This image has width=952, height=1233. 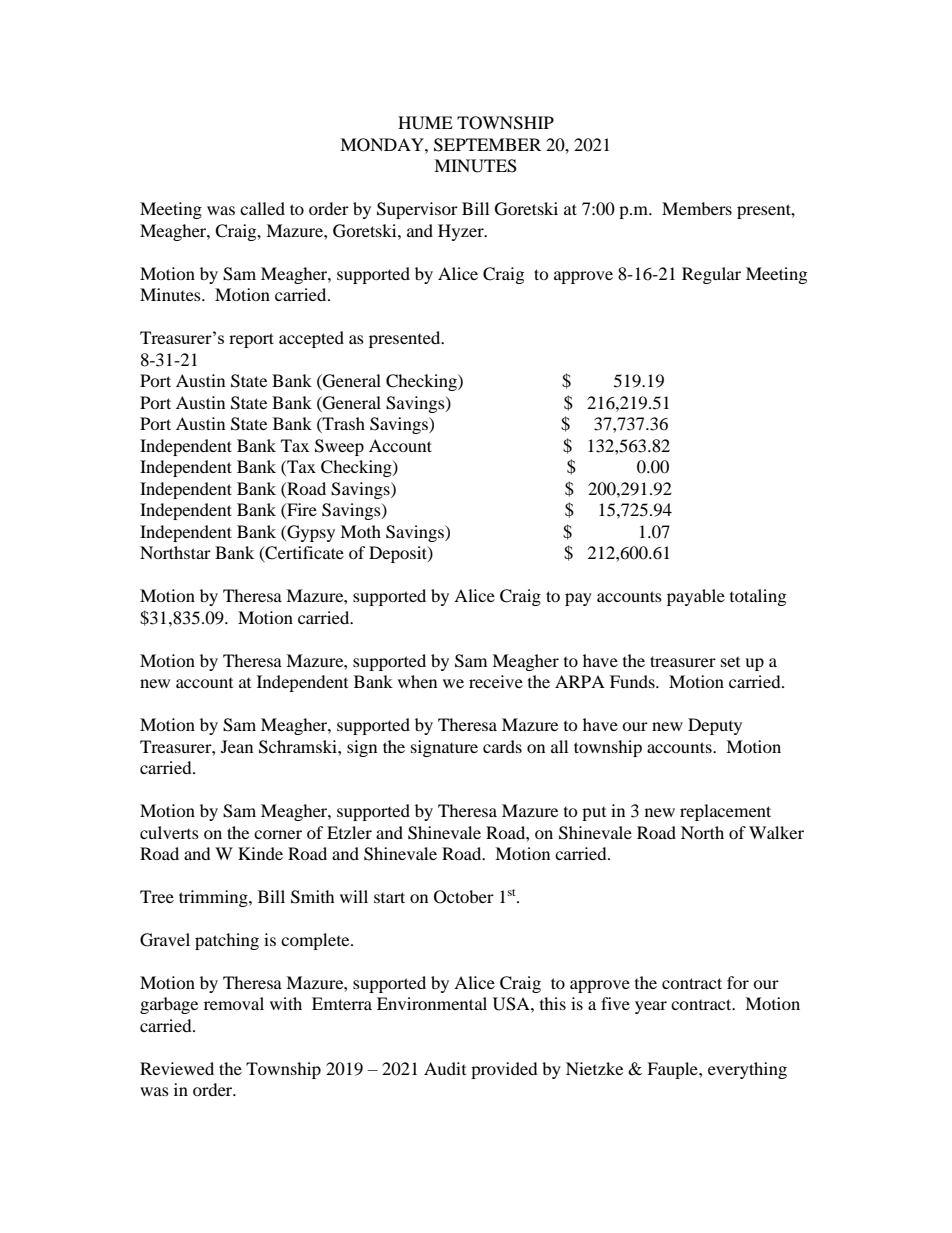 I want to click on receive, so click(x=496, y=681).
